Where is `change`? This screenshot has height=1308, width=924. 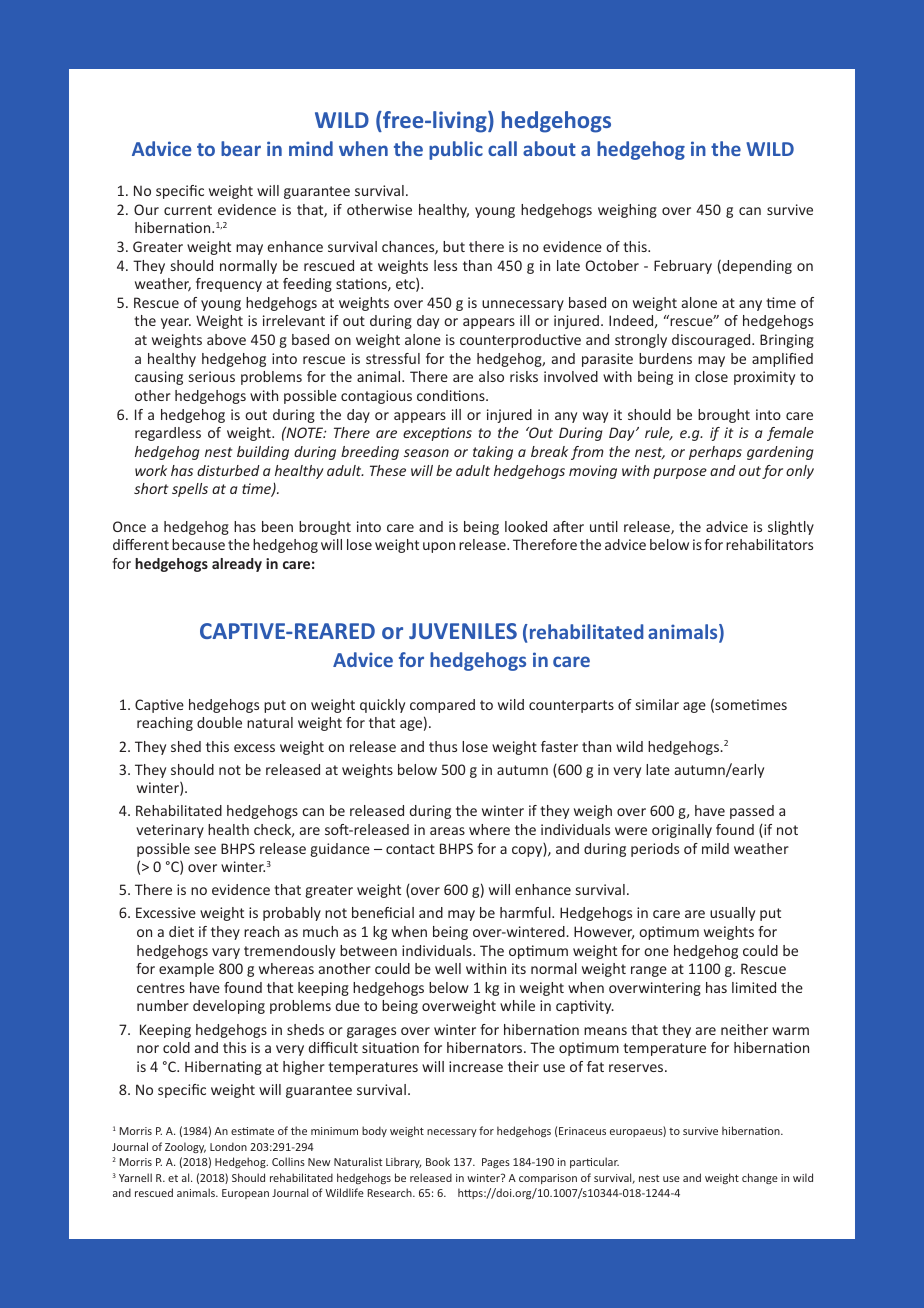
change is located at coordinates (760, 1178).
